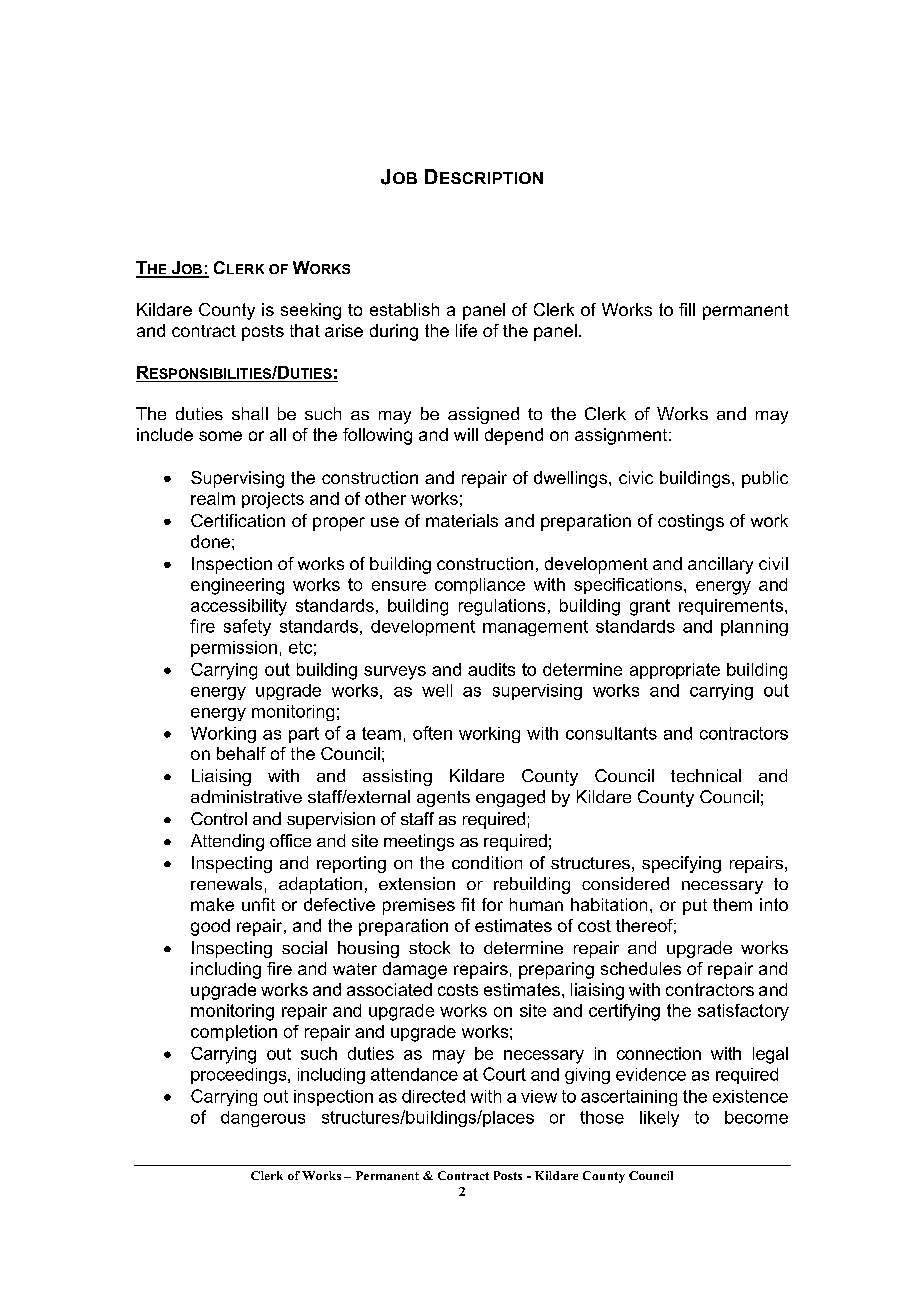 The image size is (924, 1308). Describe the element at coordinates (240, 1076) in the image. I see `proceedings` at that location.
